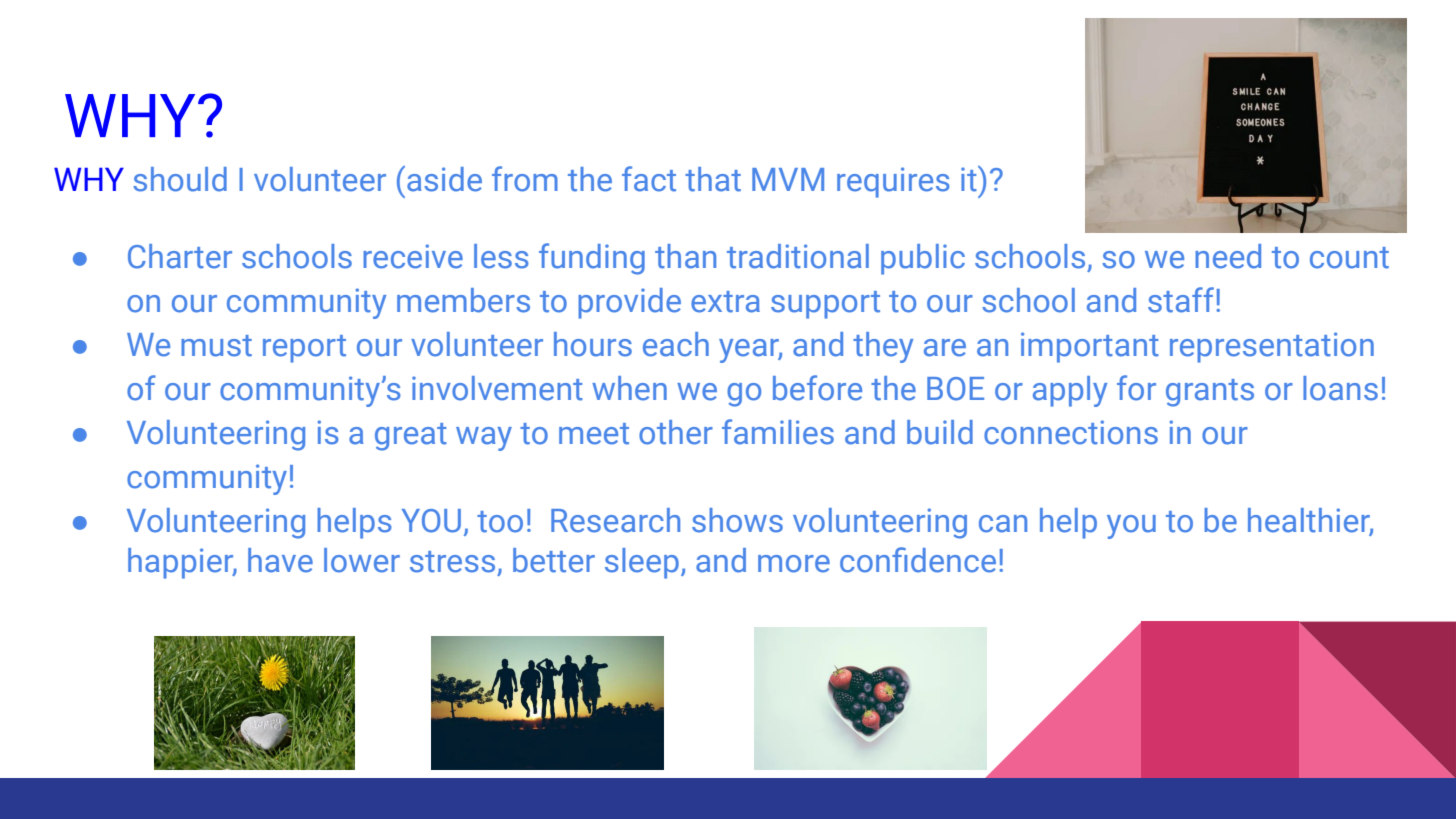  I want to click on have, so click(280, 560).
